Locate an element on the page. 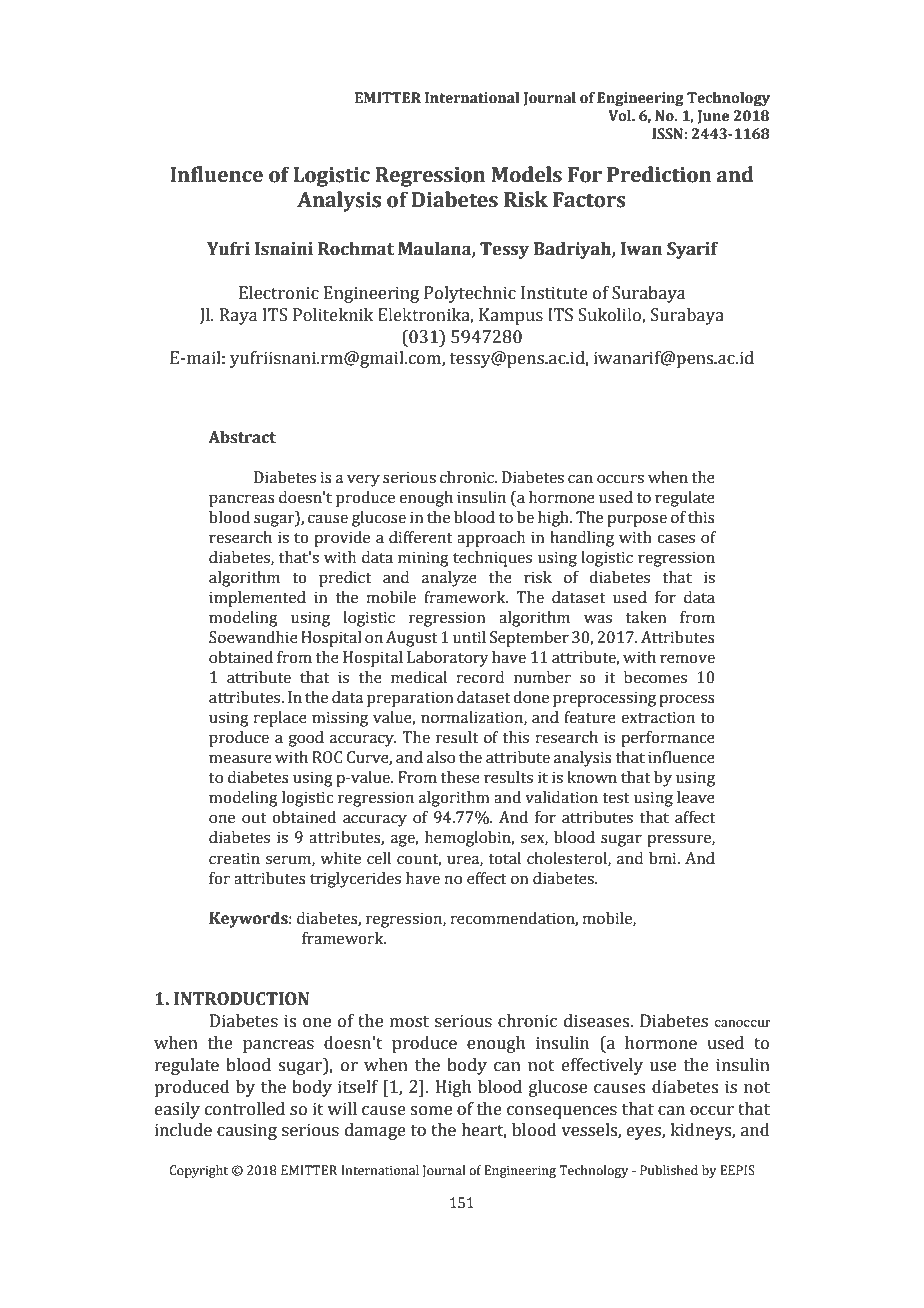  INTRODUCTION is located at coordinates (241, 999).
